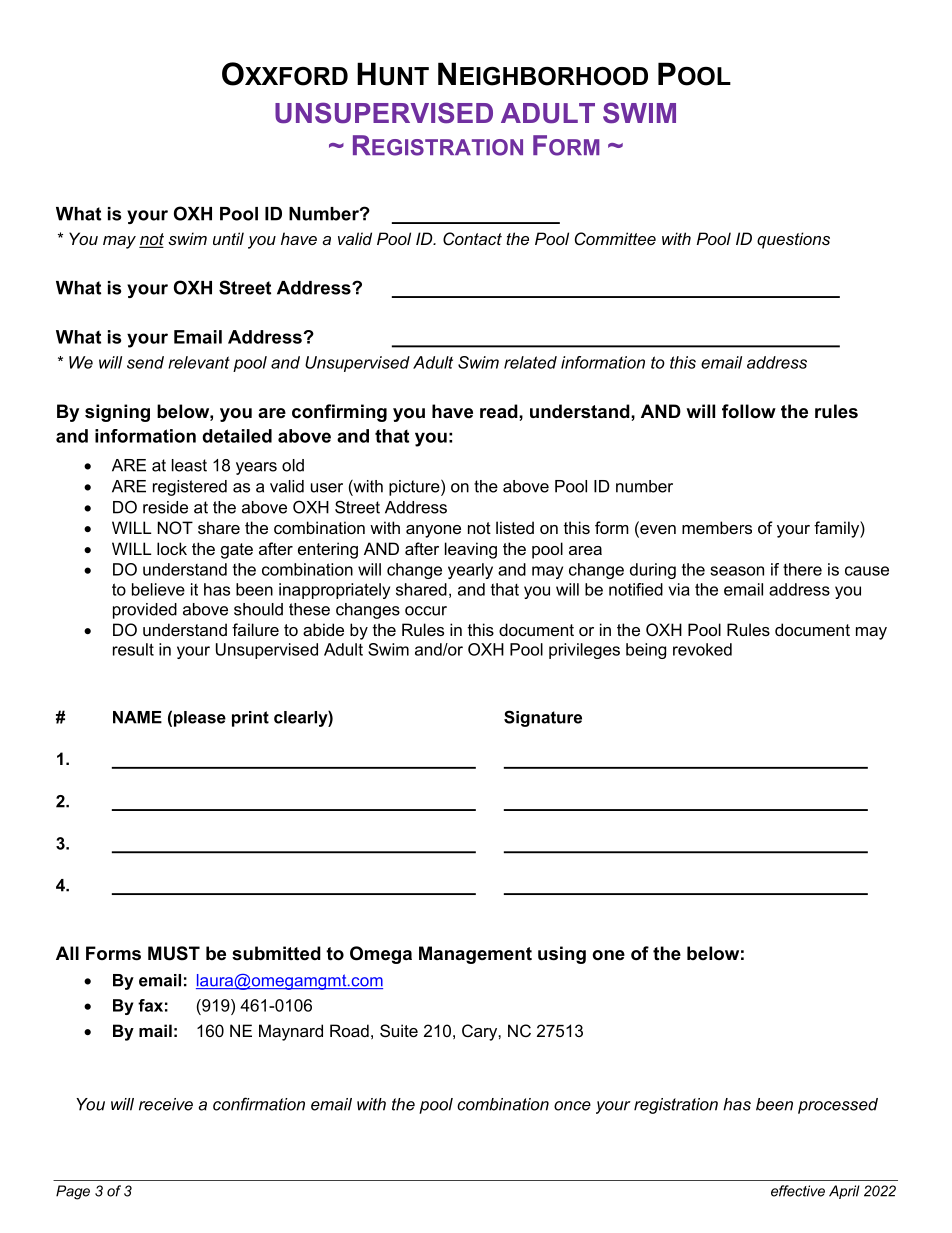 This screenshot has height=1233, width=952. I want to click on Contact, so click(472, 238).
